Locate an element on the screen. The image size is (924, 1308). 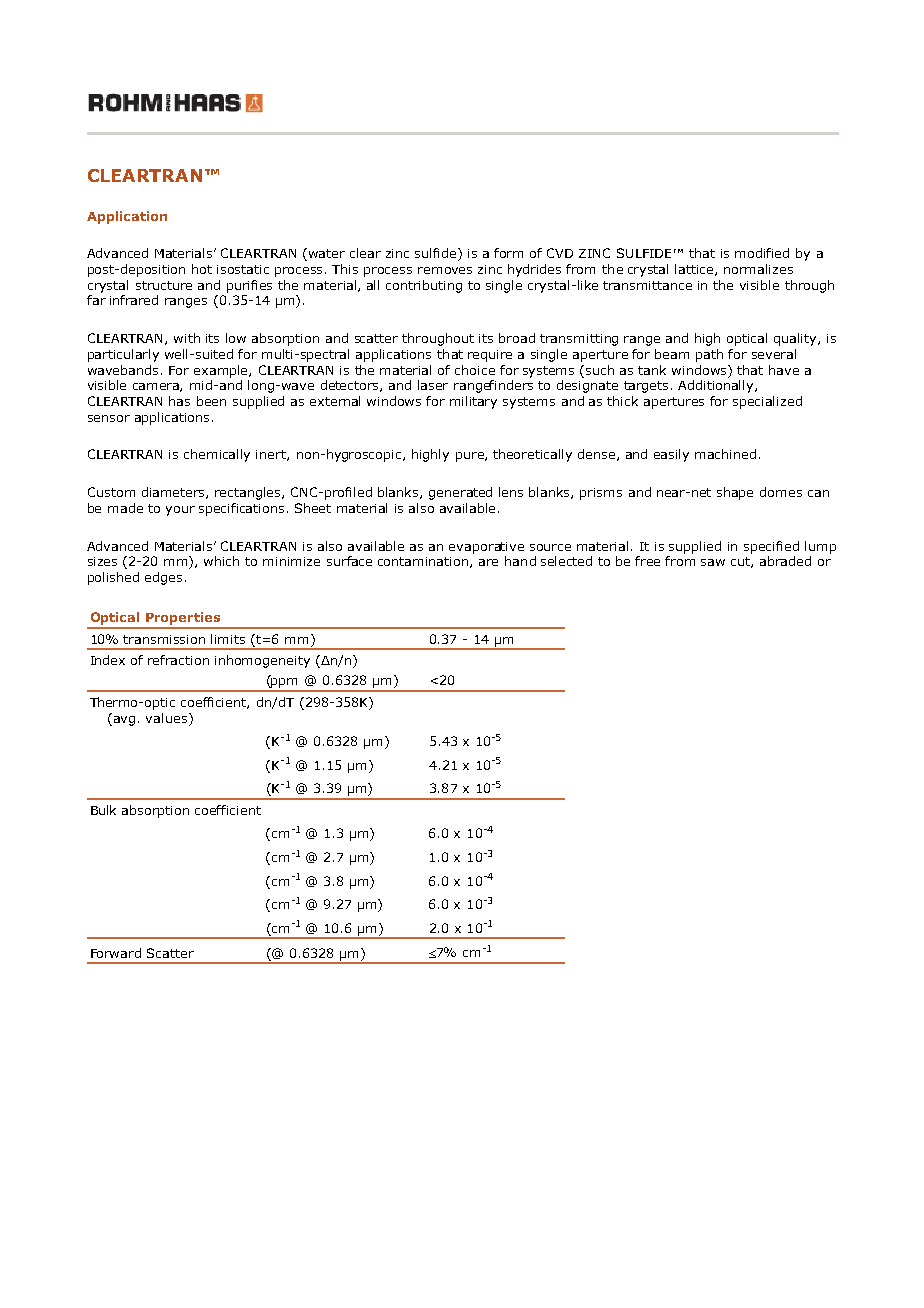
normalizes is located at coordinates (758, 269).
